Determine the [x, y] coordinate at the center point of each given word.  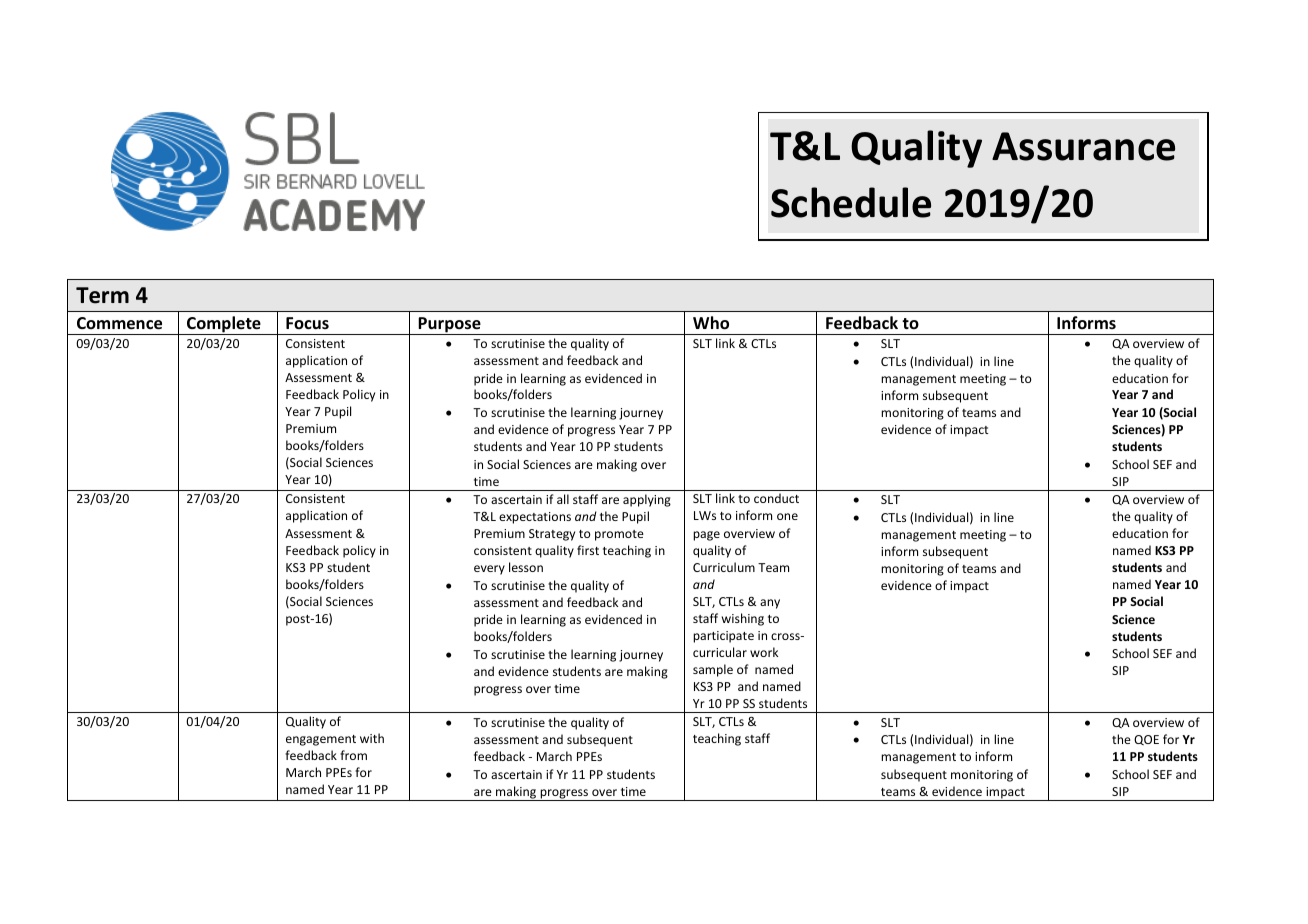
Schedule [851, 202]
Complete [224, 325]
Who [711, 323]
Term [102, 295]
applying [647, 500]
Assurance [1083, 146]
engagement [321, 740]
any [770, 604]
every [489, 570]
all [563, 499]
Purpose [450, 326]
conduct [776, 498]
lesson [526, 567]
